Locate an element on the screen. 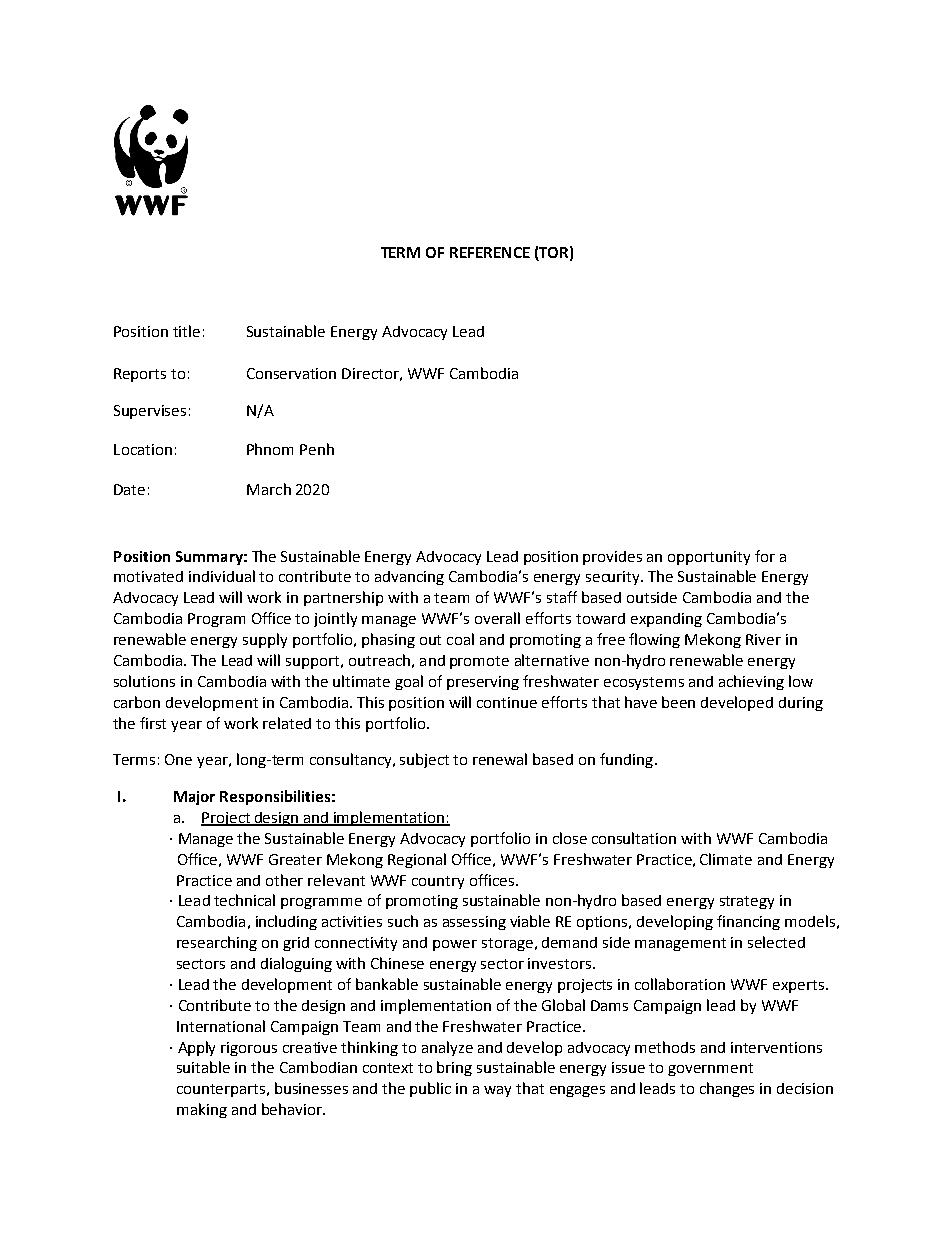 The image size is (952, 1233). changes is located at coordinates (727, 1089).
